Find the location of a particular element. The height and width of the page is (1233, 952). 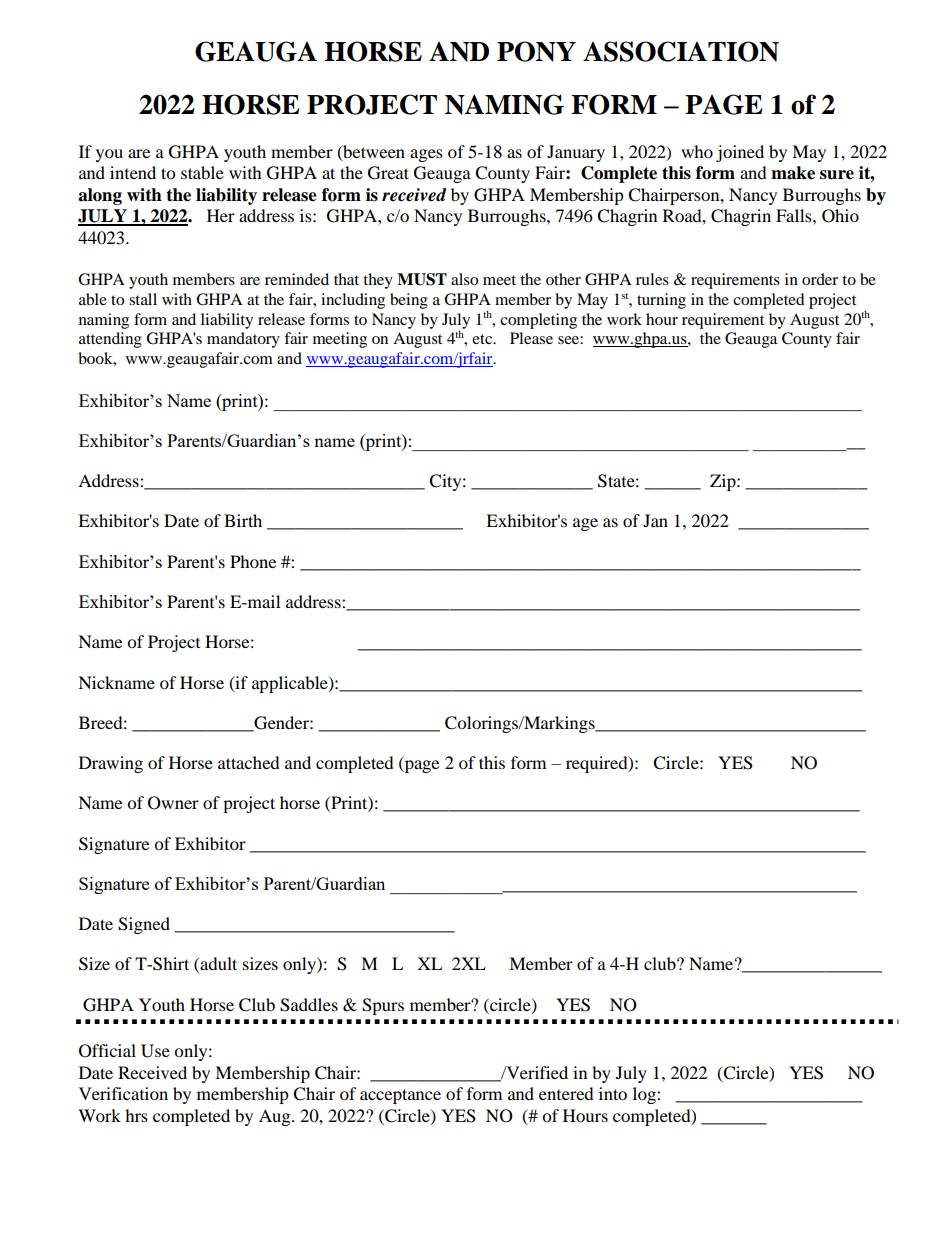

Use is located at coordinates (155, 1051).
